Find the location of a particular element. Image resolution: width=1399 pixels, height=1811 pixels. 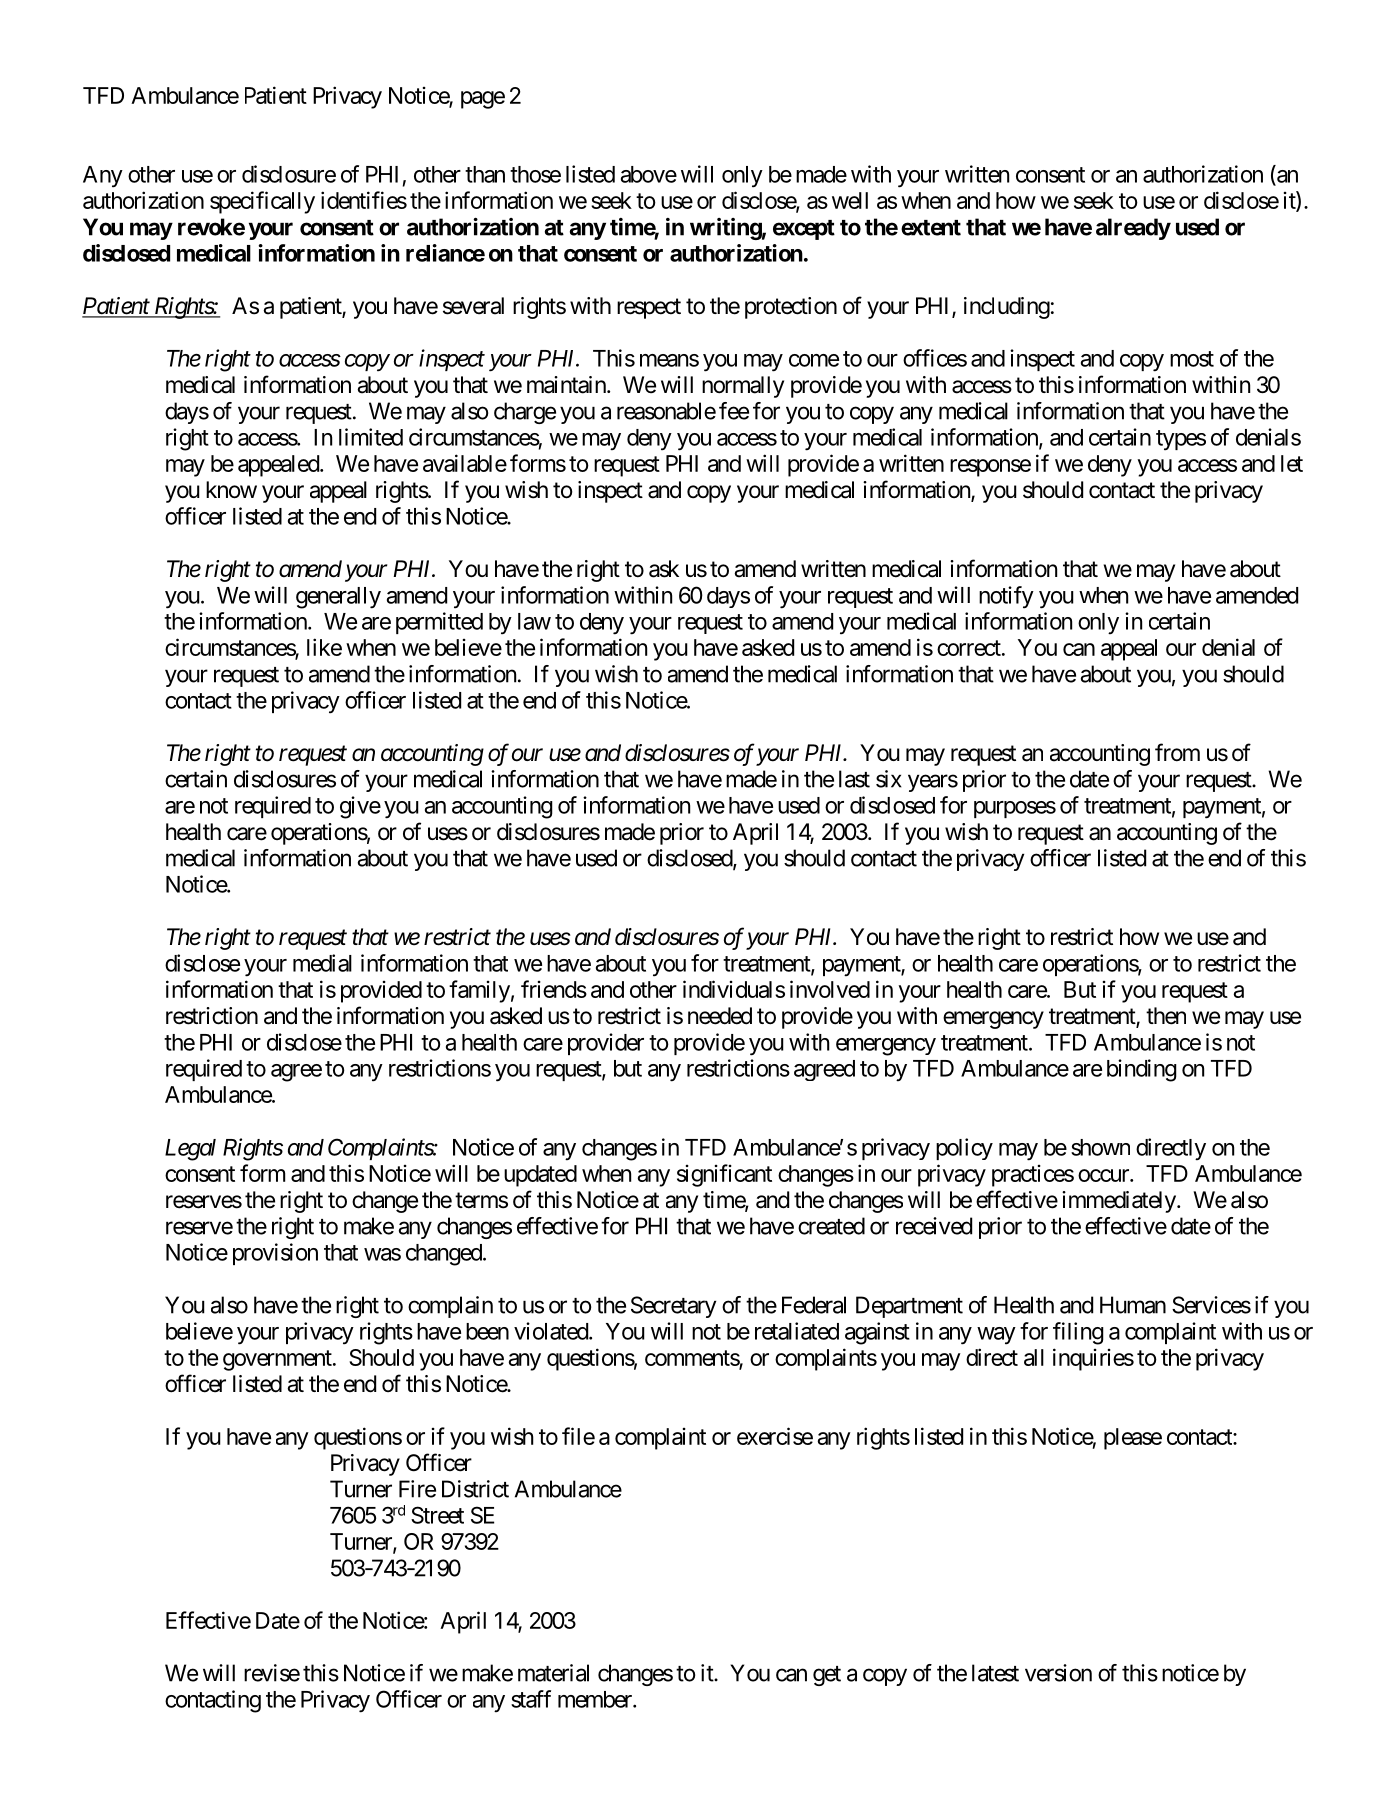

notify is located at coordinates (1006, 597).
